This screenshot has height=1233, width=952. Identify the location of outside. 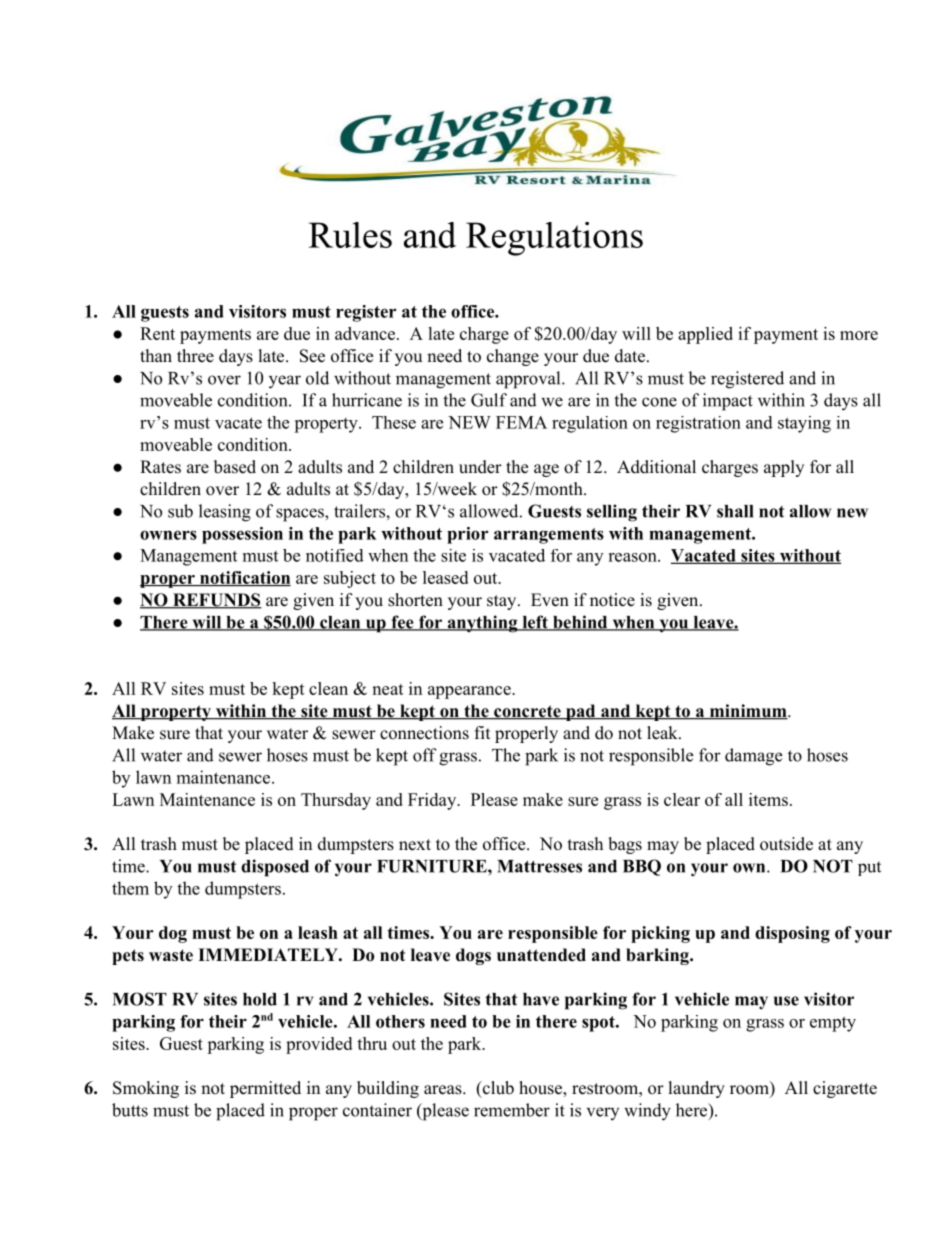
(786, 844).
